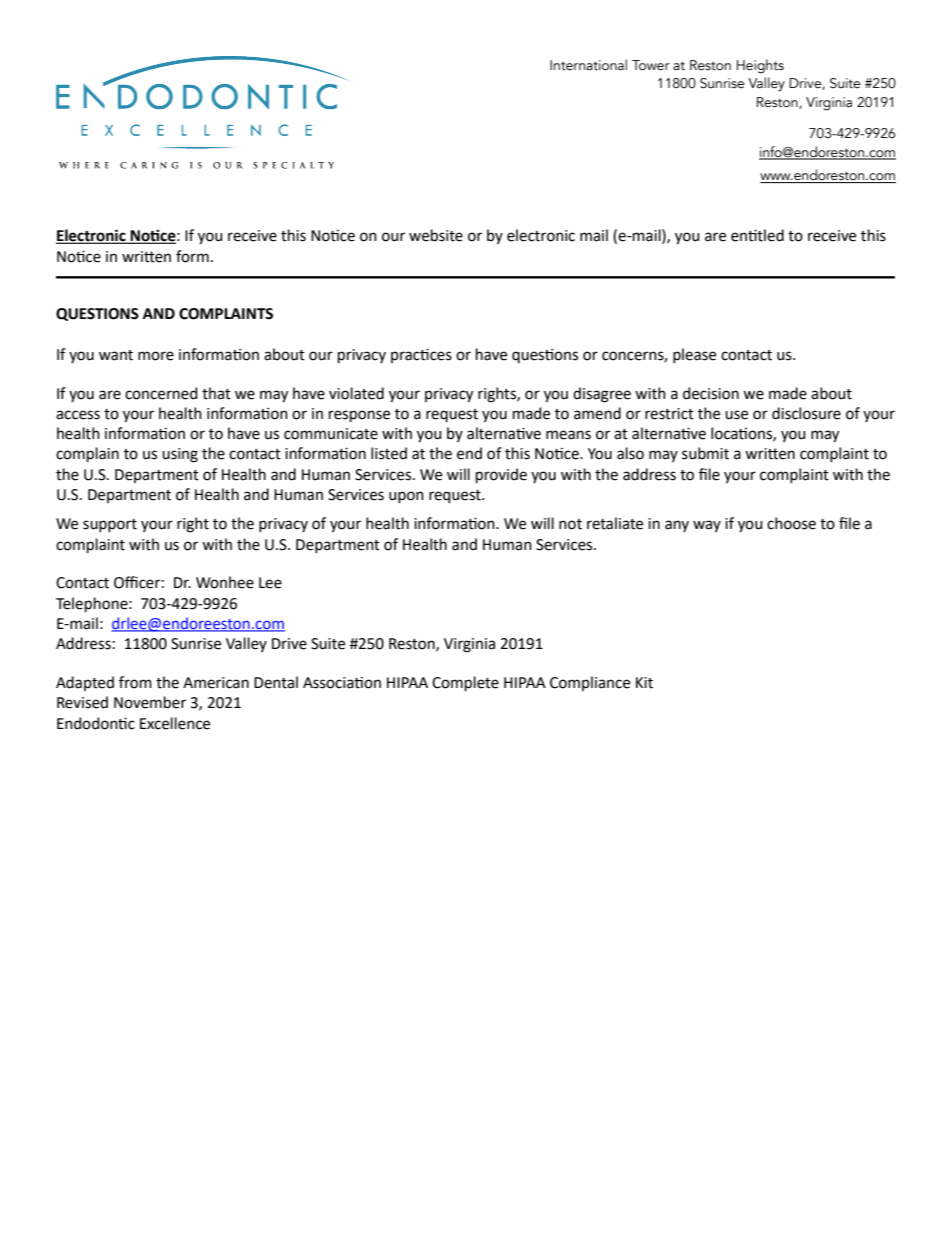 The height and width of the page is (1233, 952). I want to click on violated, so click(356, 393).
